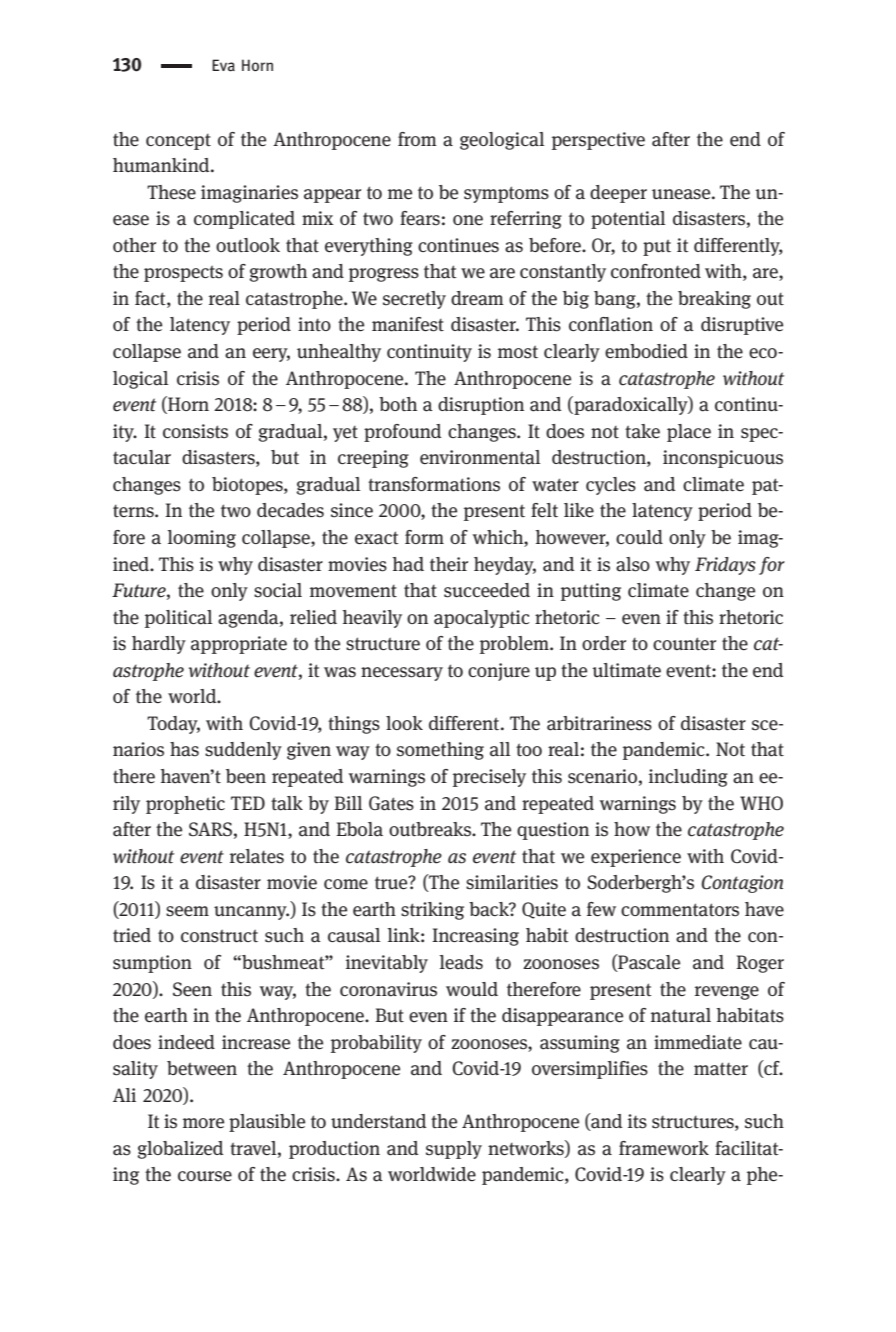  I want to click on from, so click(417, 139).
